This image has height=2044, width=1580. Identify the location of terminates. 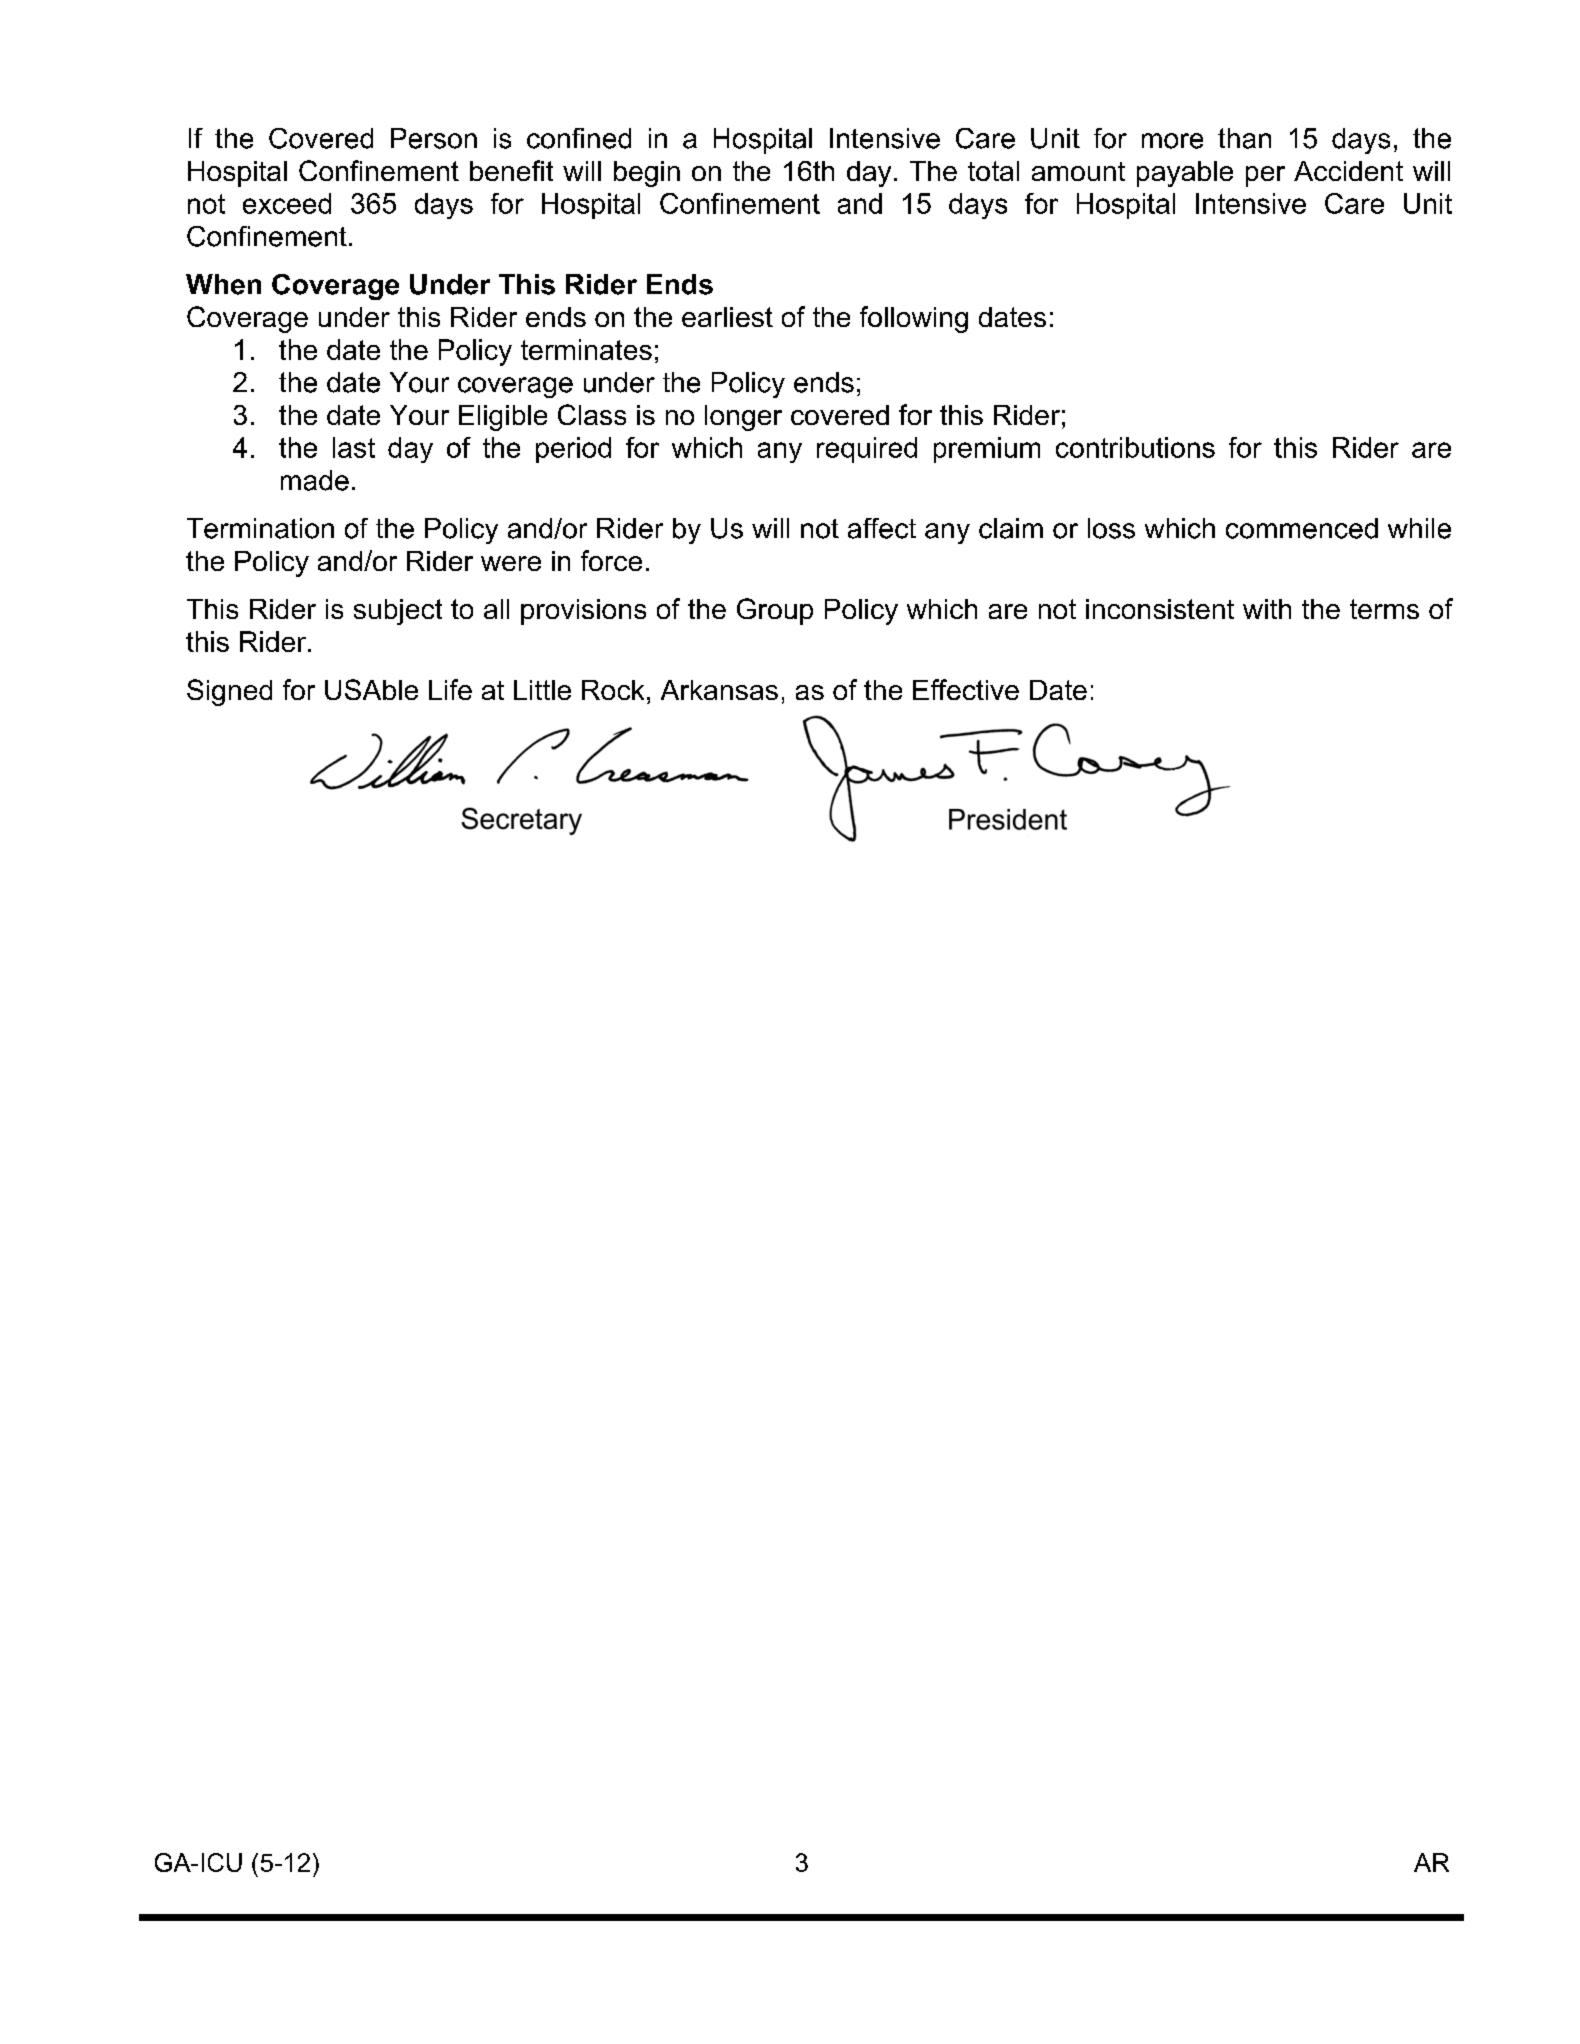
(586, 349).
